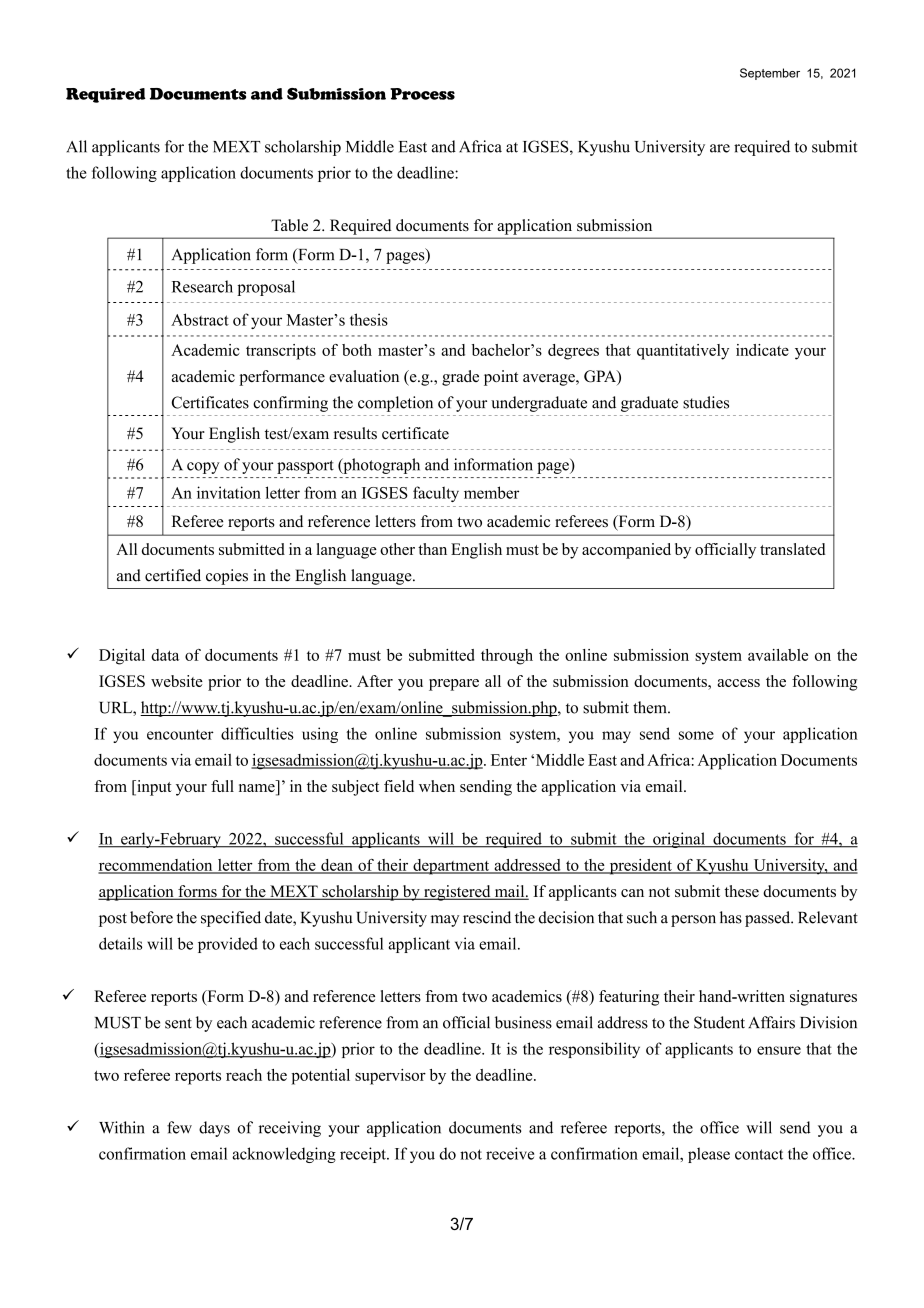 The height and width of the screenshot is (1308, 924). What do you see at coordinates (507, 657) in the screenshot?
I see `through` at bounding box center [507, 657].
